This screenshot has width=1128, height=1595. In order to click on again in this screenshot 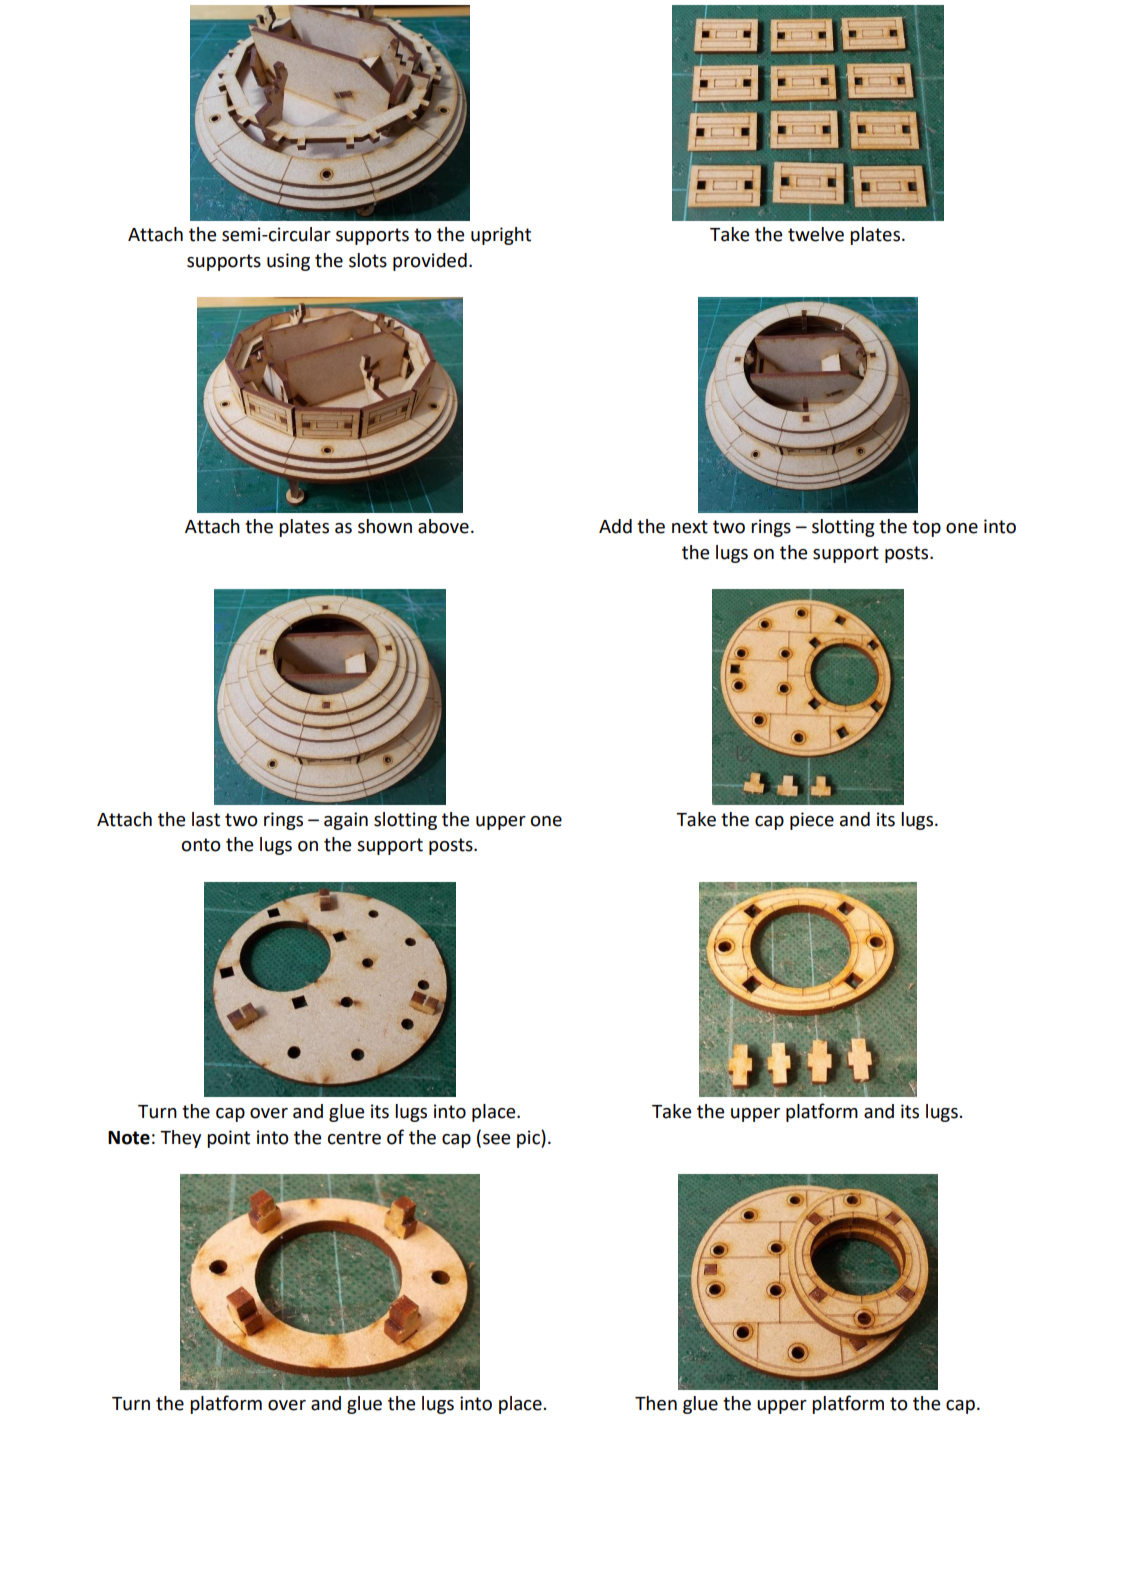, I will do `click(346, 821)`.
